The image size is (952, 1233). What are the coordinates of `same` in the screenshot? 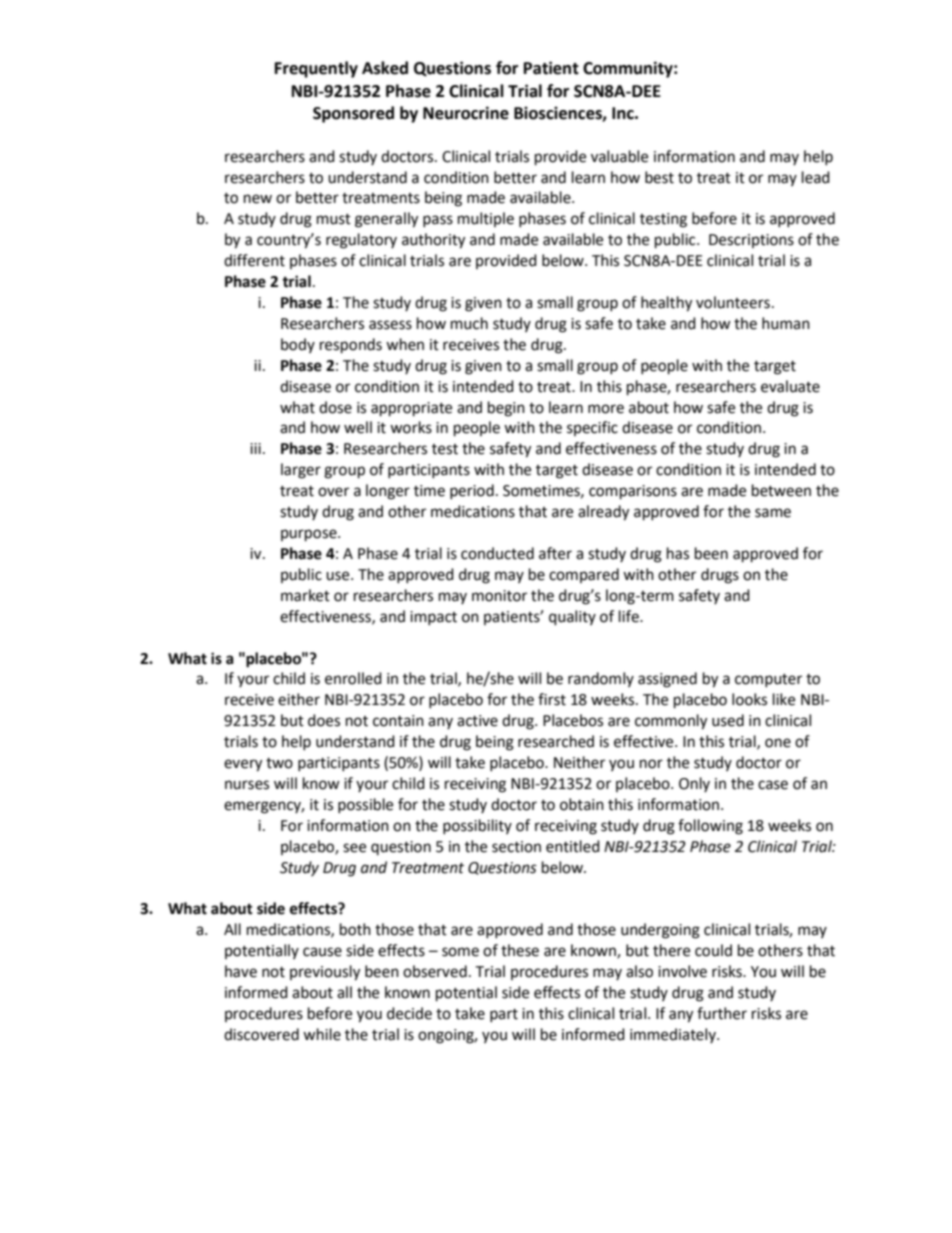 It's located at (773, 513).
